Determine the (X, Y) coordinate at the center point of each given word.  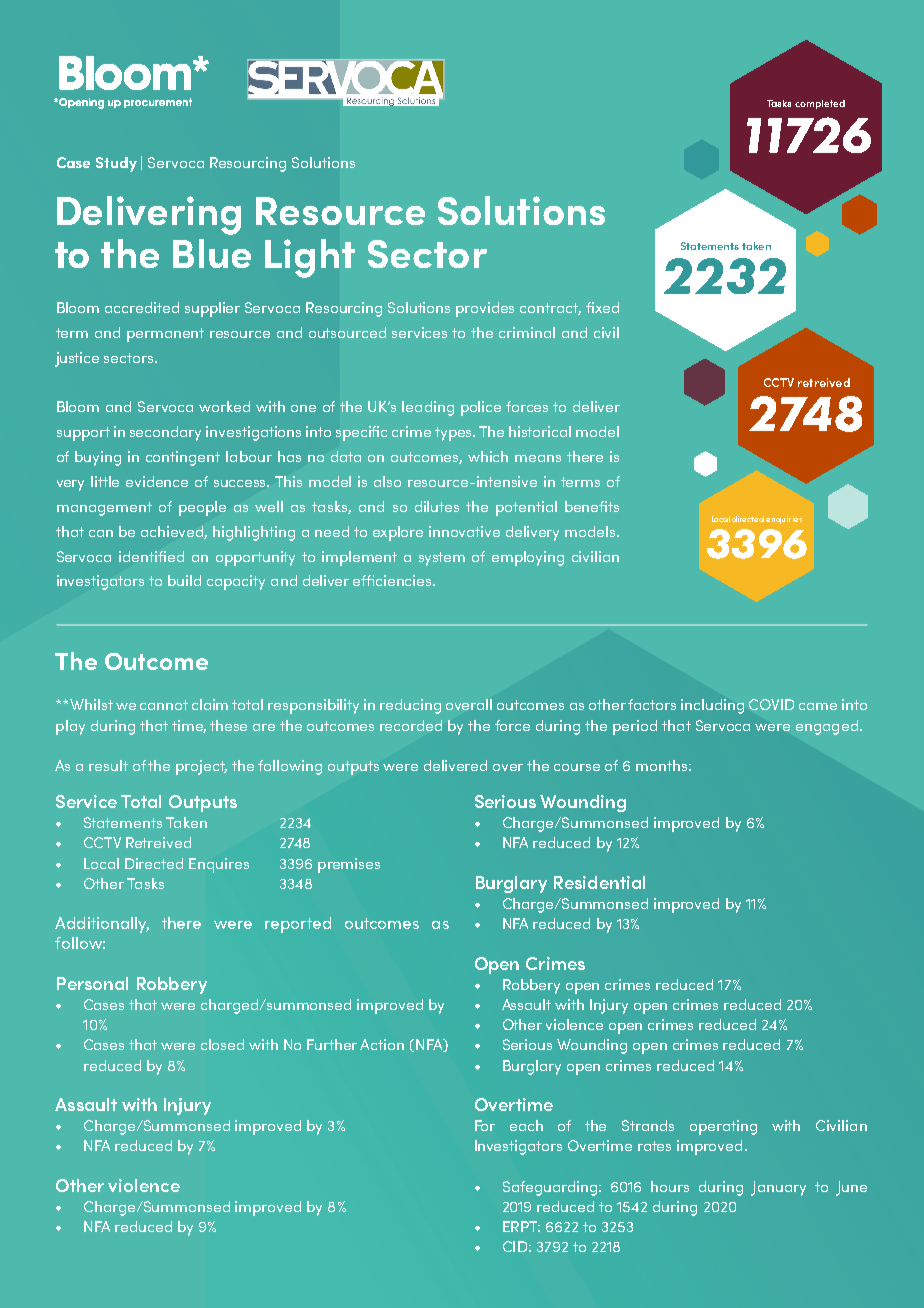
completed (820, 104)
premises (349, 865)
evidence (157, 481)
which (488, 456)
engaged (827, 727)
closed (222, 1044)
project (201, 767)
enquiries (784, 520)
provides (485, 309)
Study (116, 164)
